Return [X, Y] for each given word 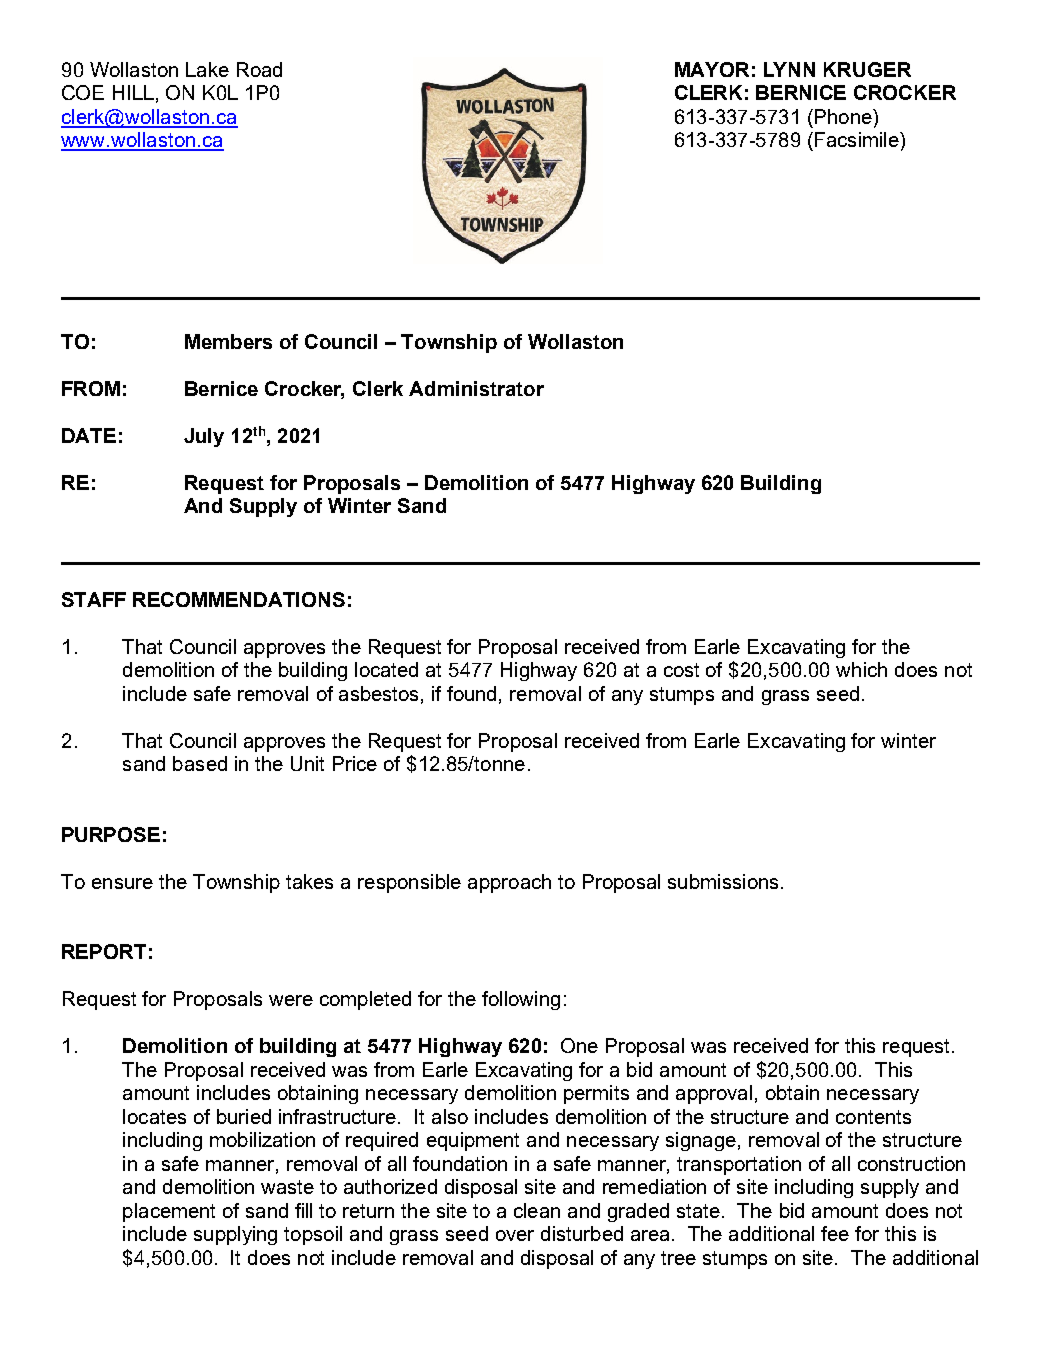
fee [835, 1233]
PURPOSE [111, 834]
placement [169, 1212]
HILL [133, 92]
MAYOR [712, 69]
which [861, 669]
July [204, 437]
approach [509, 883]
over [515, 1235]
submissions [723, 881]
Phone [844, 116]
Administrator [476, 388]
